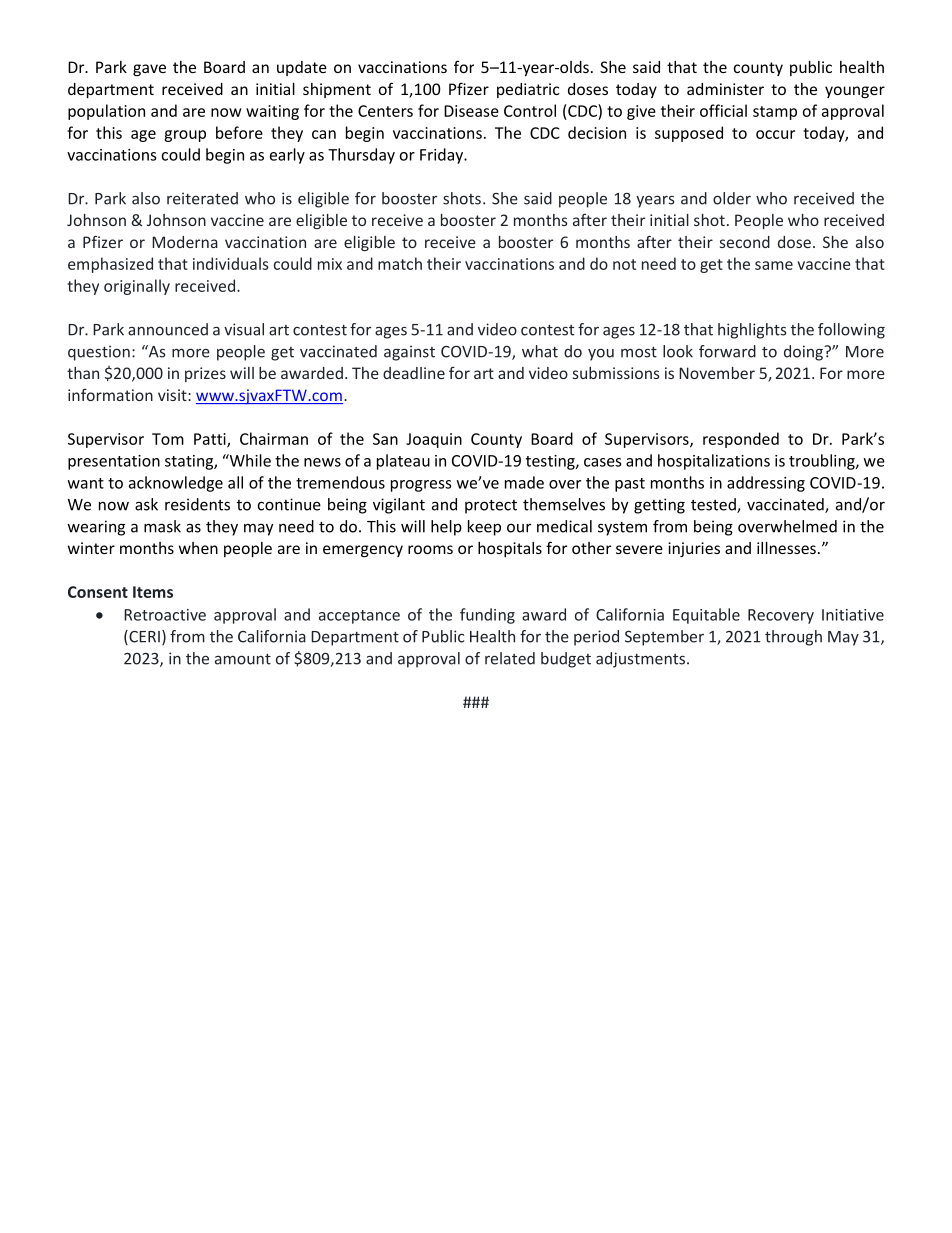 This image has width=952, height=1233. Describe the element at coordinates (205, 374) in the image. I see `prizes` at that location.
